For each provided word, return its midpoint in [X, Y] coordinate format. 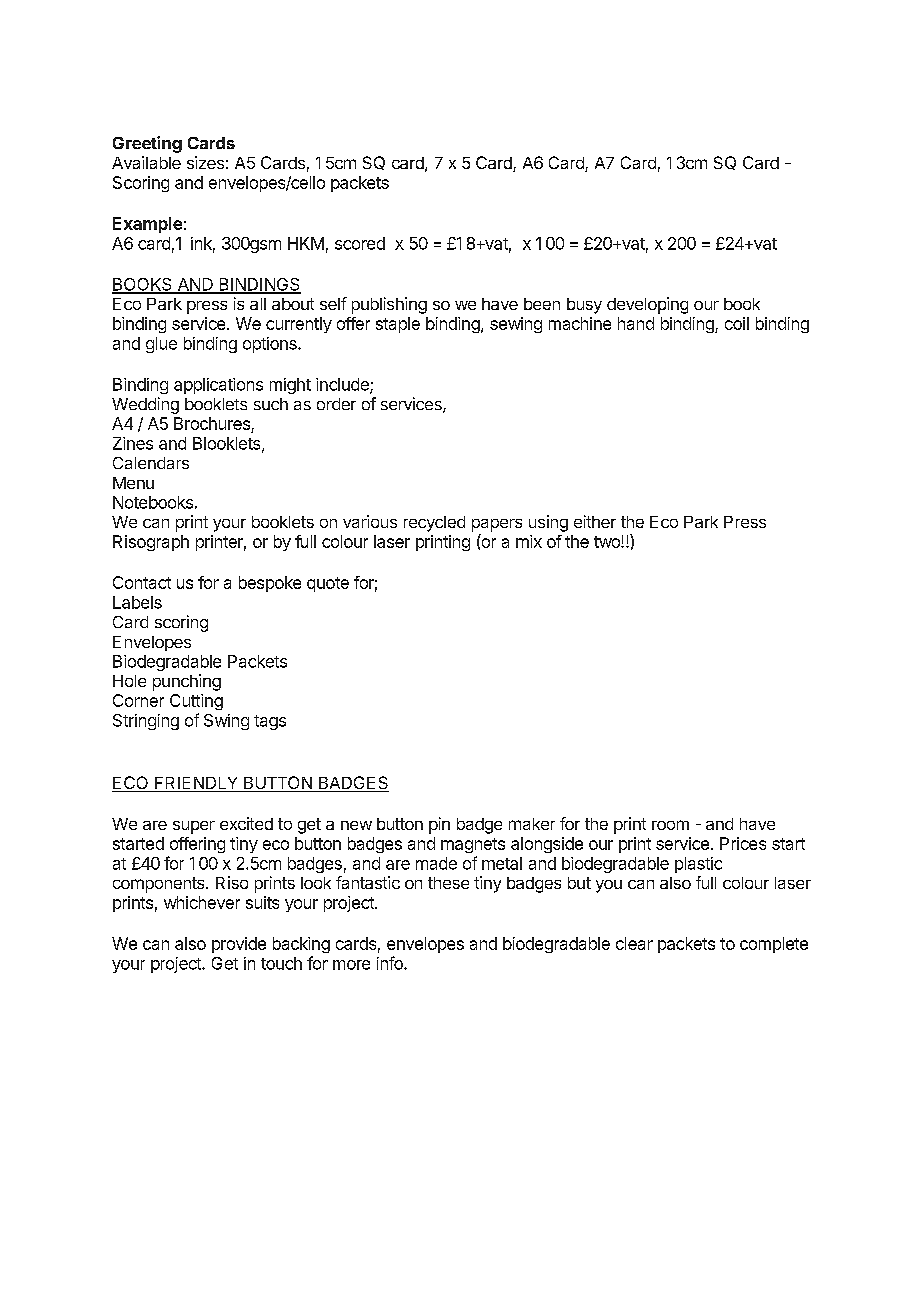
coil [737, 323]
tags [270, 722]
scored [360, 243]
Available [146, 162]
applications [218, 386]
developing [647, 305]
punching [187, 682]
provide [239, 945]
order [336, 404]
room [670, 825]
